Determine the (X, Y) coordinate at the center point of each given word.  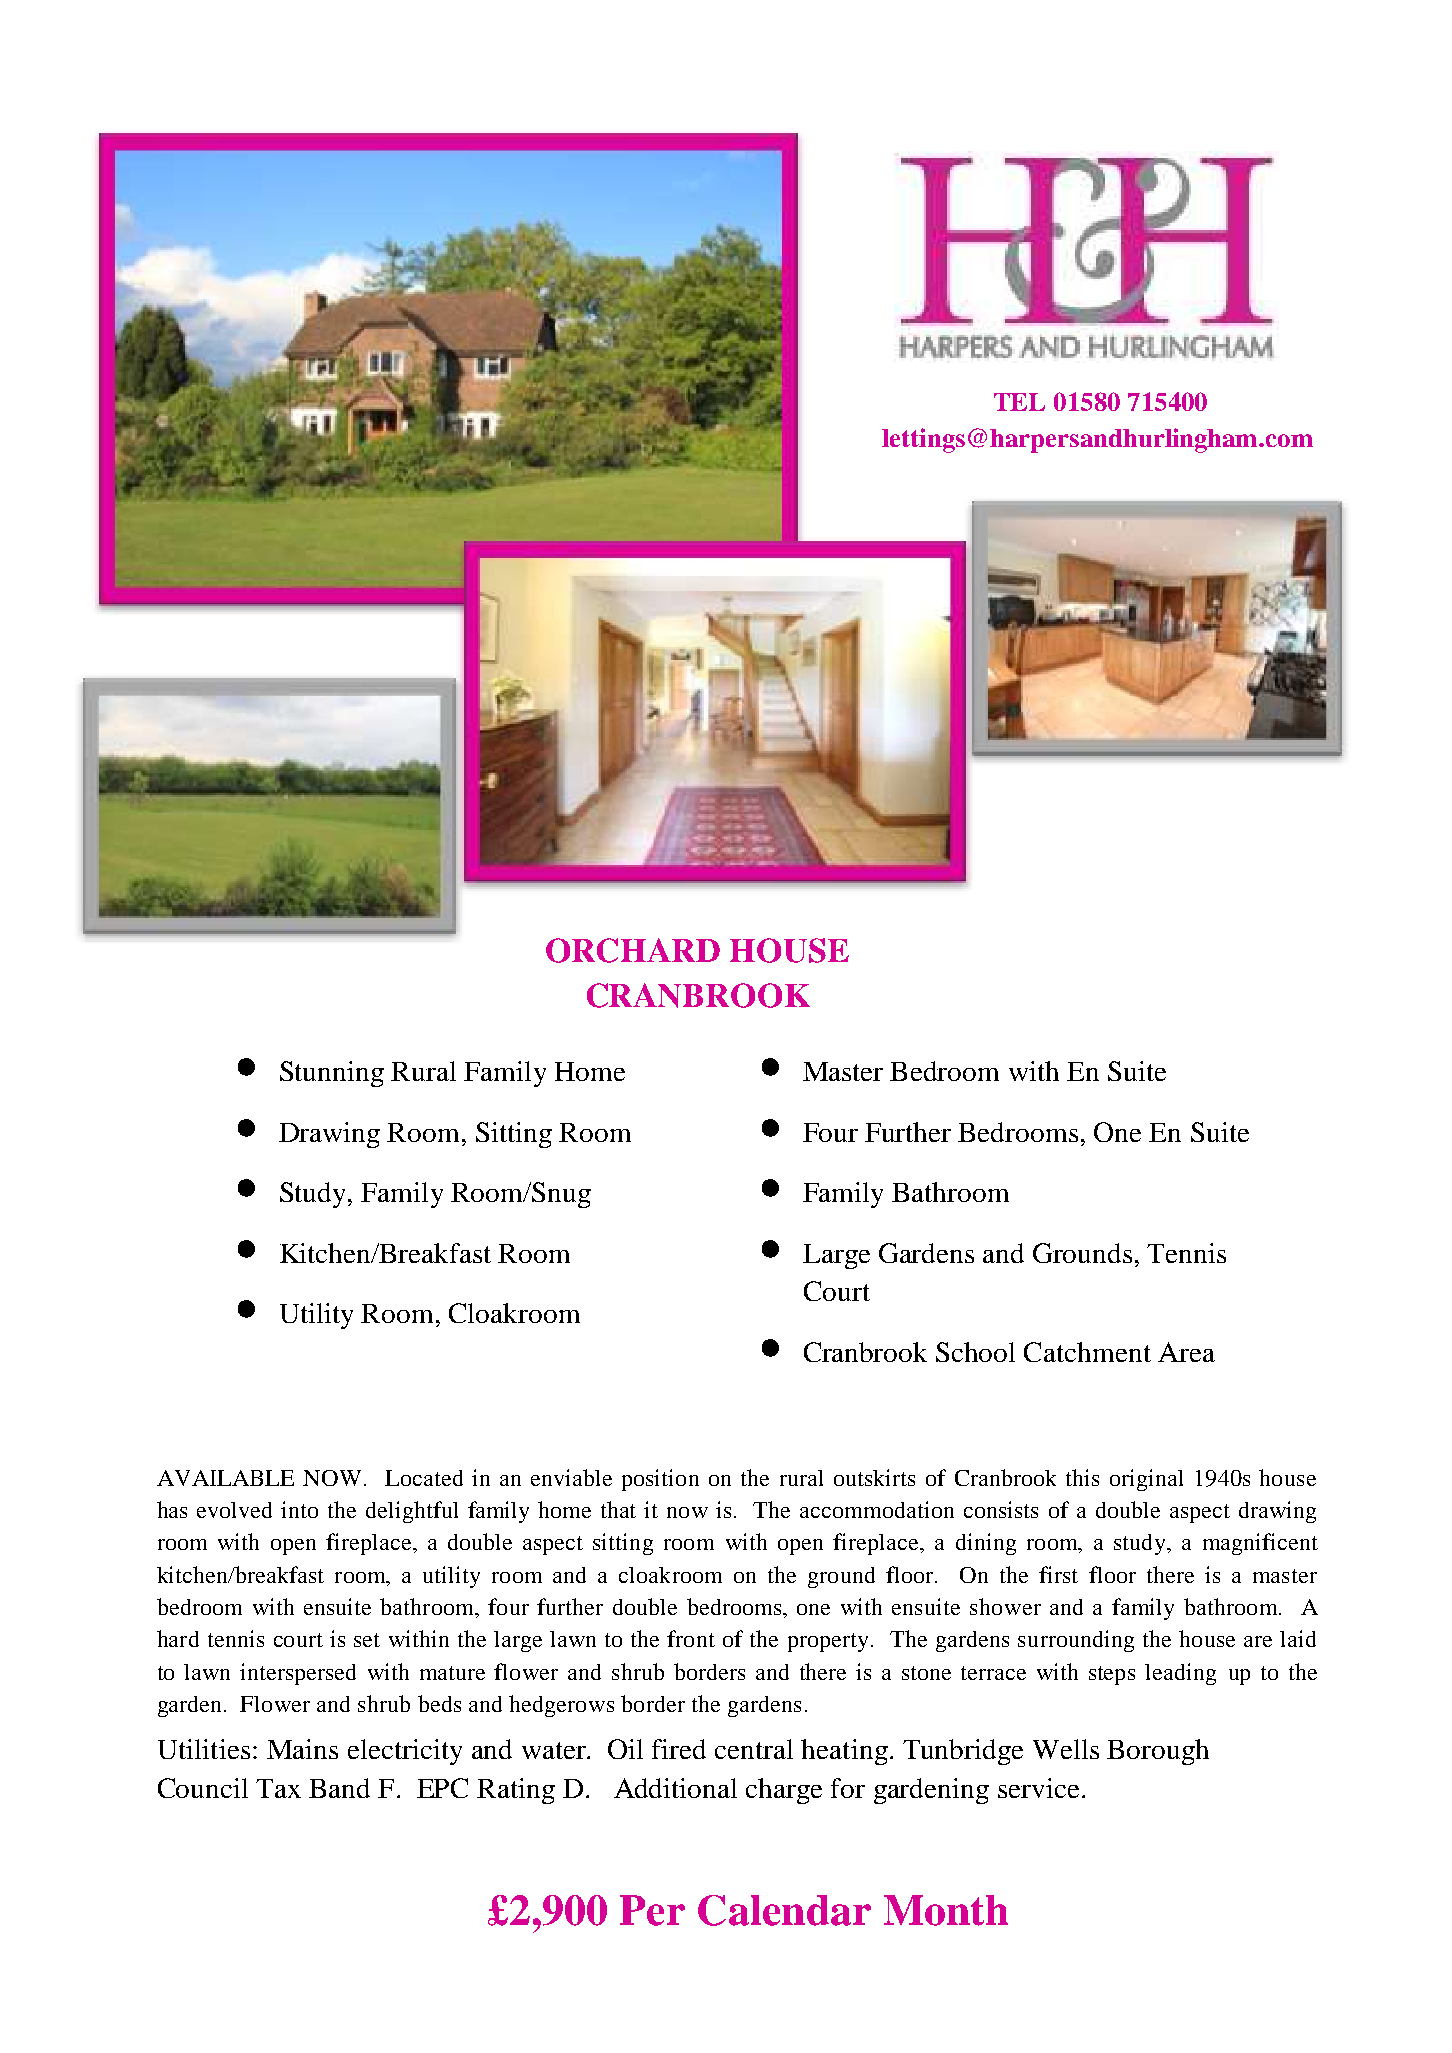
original (1146, 1480)
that (618, 1509)
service (1038, 1788)
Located (424, 1478)
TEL (1019, 402)
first (1058, 1574)
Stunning (332, 1074)
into (299, 1509)
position (660, 1480)
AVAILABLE (225, 1478)
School (975, 1352)
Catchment (1087, 1352)
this (1082, 1477)
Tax (278, 1788)
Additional (675, 1788)
